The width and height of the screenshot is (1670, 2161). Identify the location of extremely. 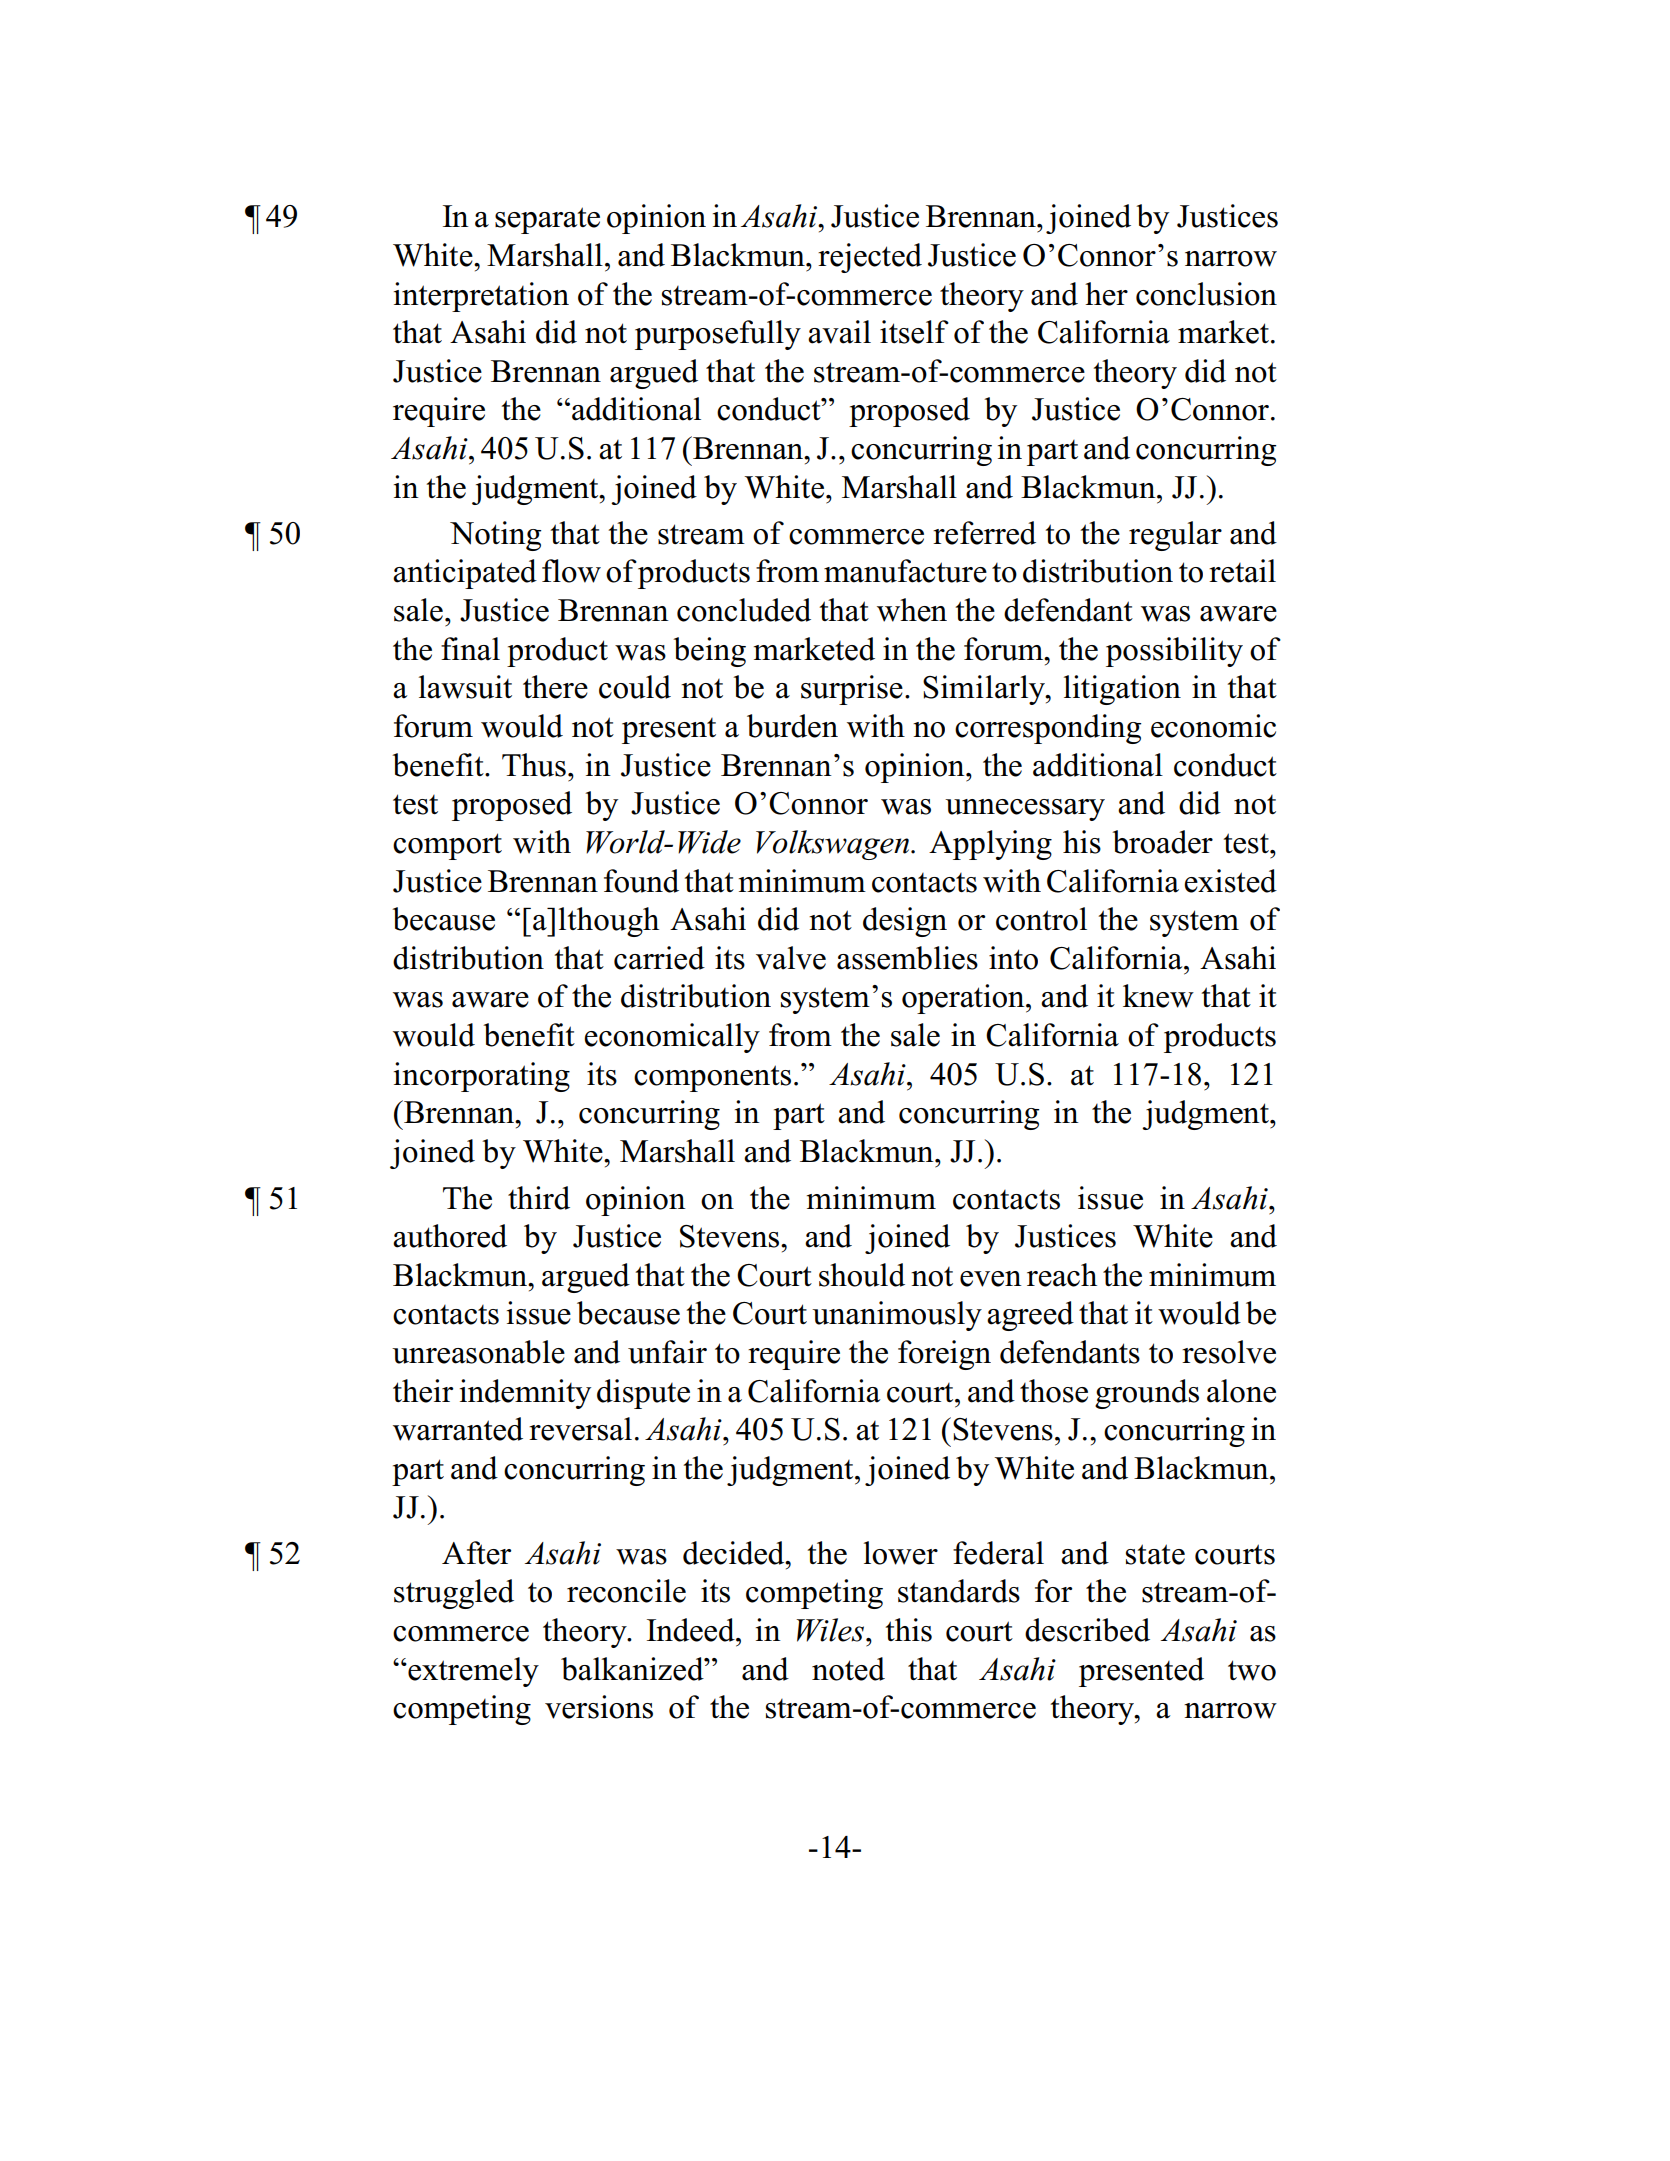
(472, 1672).
